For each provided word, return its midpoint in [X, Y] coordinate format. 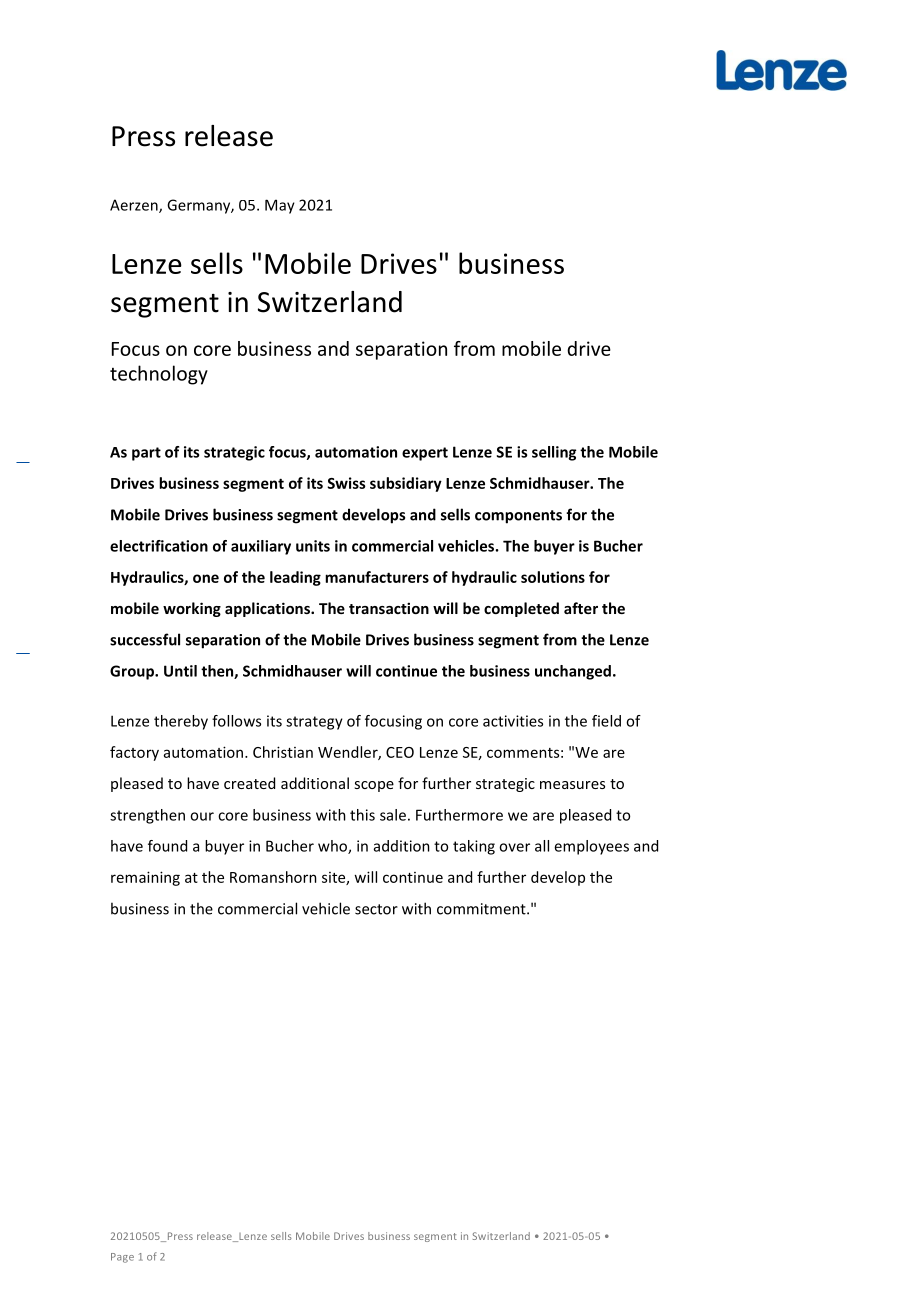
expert [425, 454]
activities [513, 721]
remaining [145, 878]
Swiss [346, 483]
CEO [400, 752]
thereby [181, 722]
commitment [482, 909]
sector [376, 909]
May [280, 206]
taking [474, 847]
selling [554, 453]
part [146, 454]
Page [122, 1258]
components [518, 517]
